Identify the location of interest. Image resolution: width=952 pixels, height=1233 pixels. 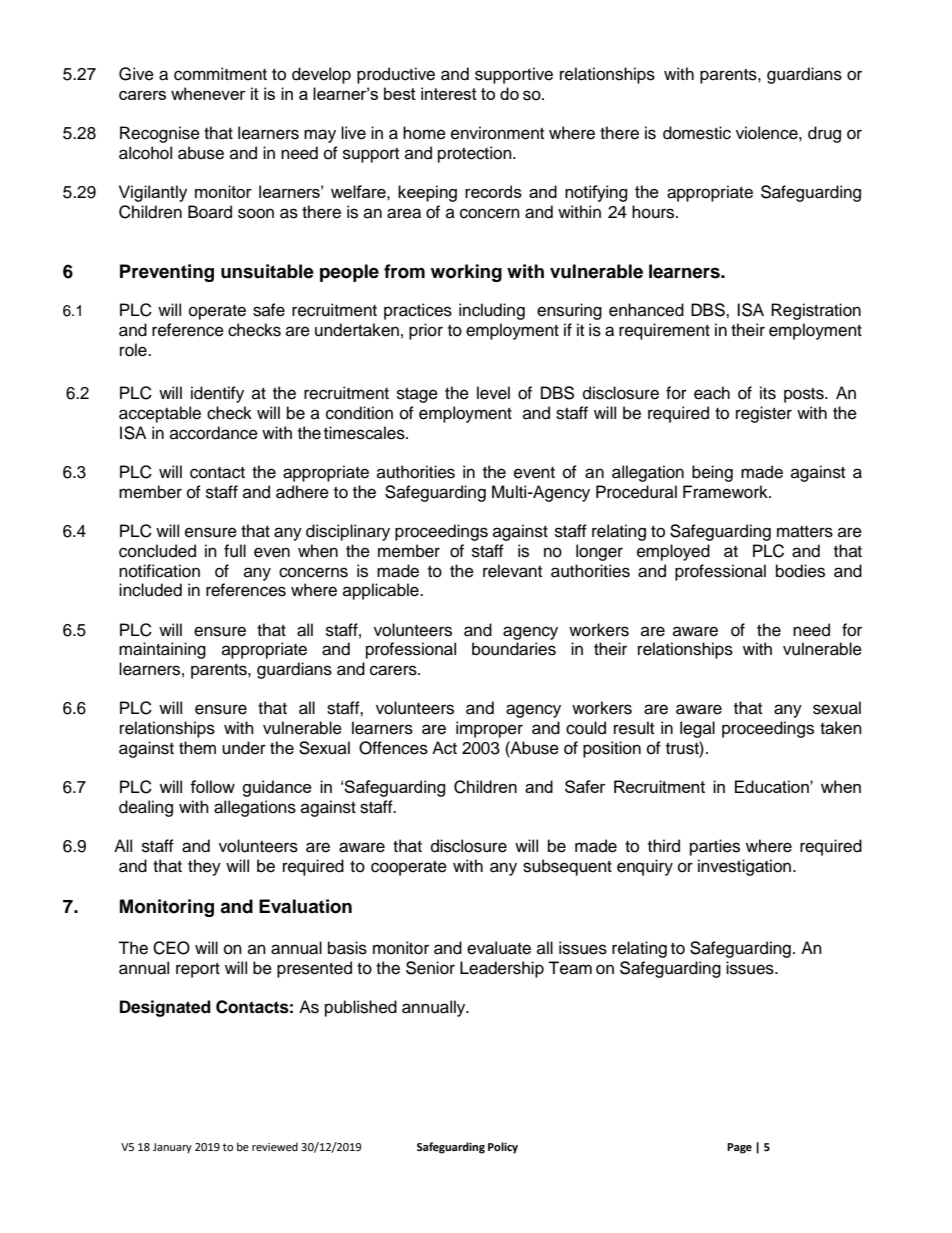
(449, 93).
